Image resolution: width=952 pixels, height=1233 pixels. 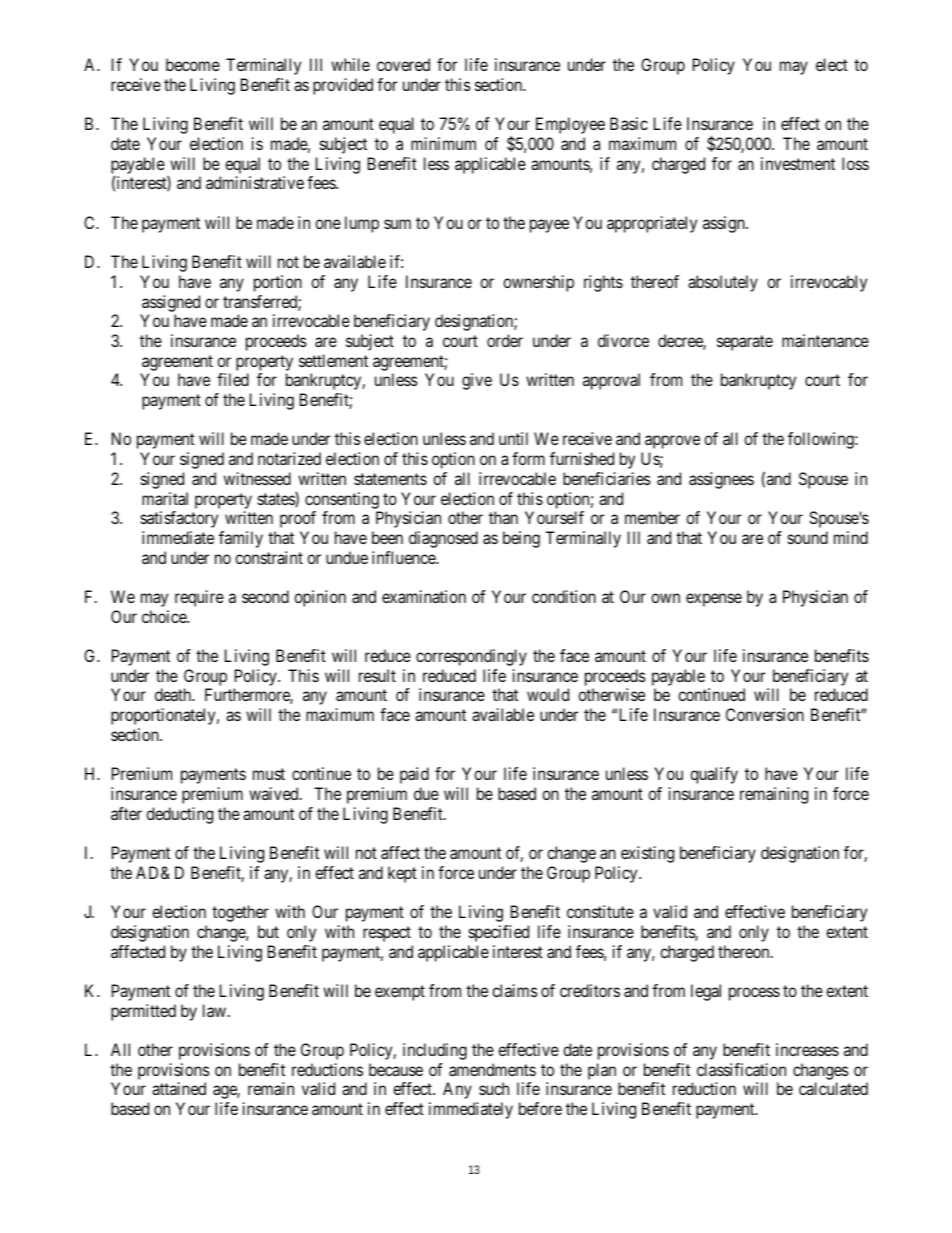 I want to click on investment, so click(x=798, y=163).
